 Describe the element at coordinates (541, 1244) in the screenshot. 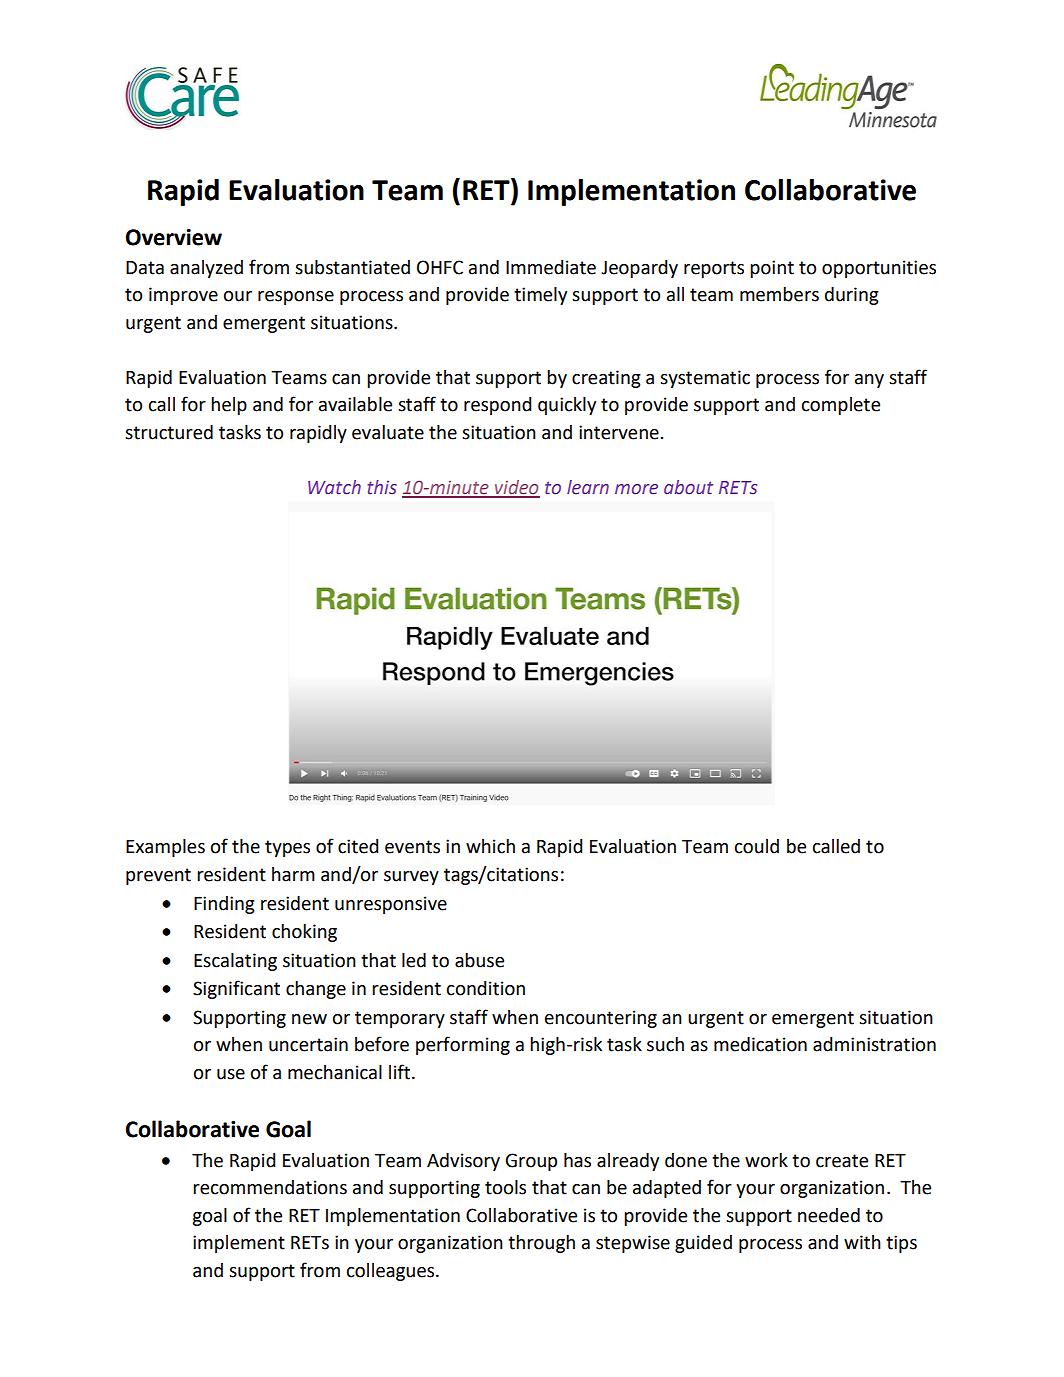

I see `through` at that location.
